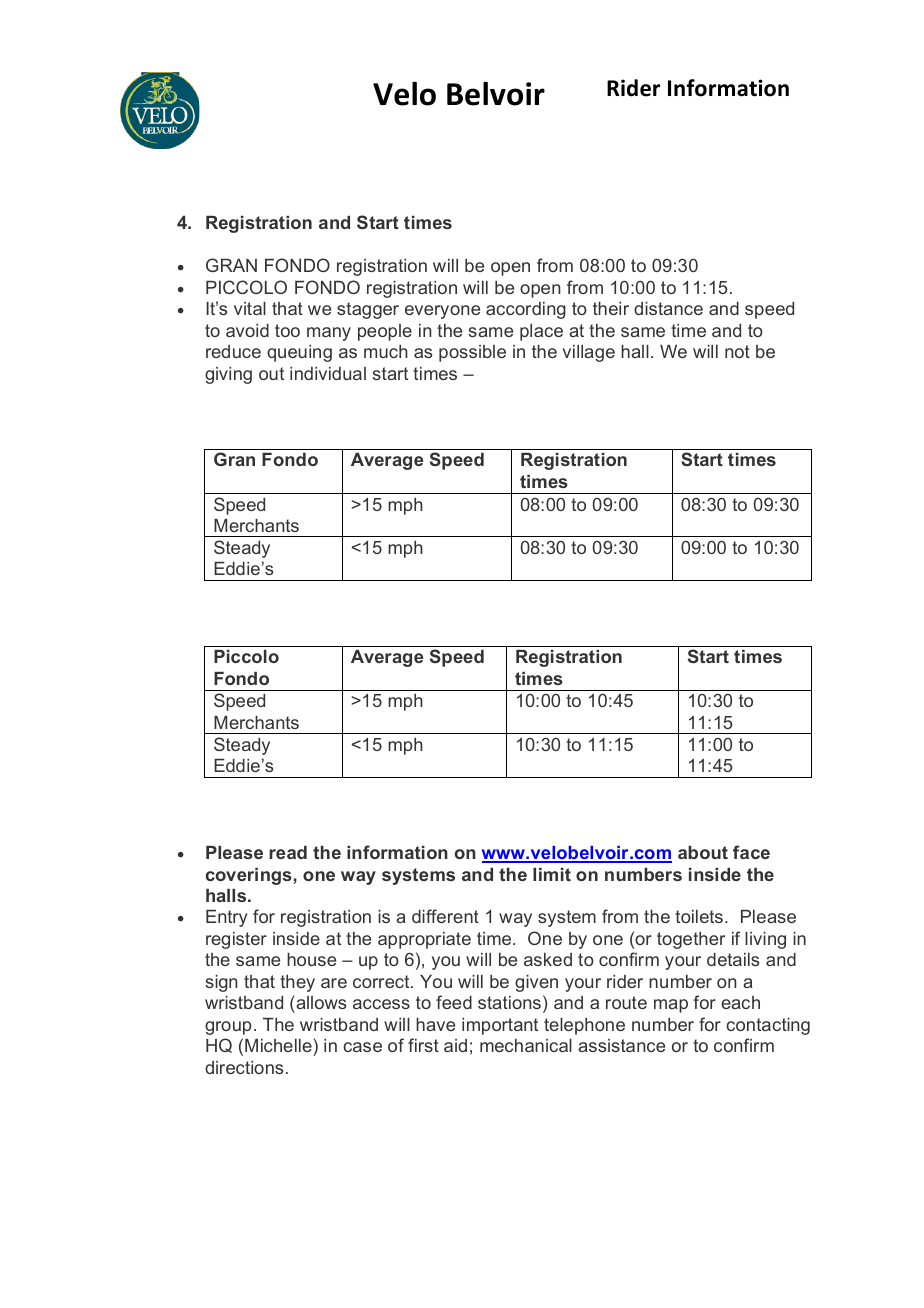 This image has height=1308, width=924. What do you see at coordinates (288, 852) in the image?
I see `read` at bounding box center [288, 852].
